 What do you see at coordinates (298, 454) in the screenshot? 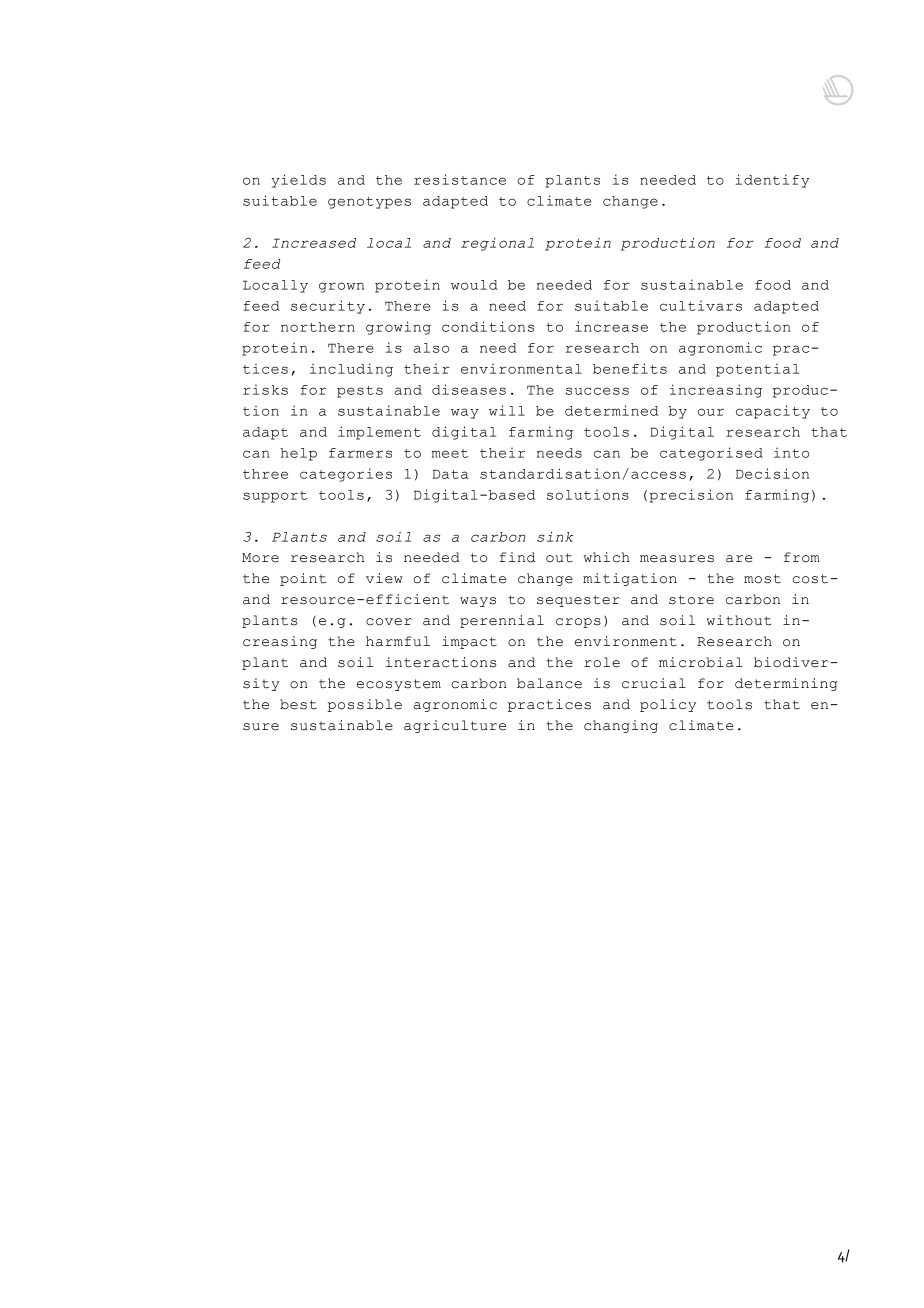
I see `help` at bounding box center [298, 454].
